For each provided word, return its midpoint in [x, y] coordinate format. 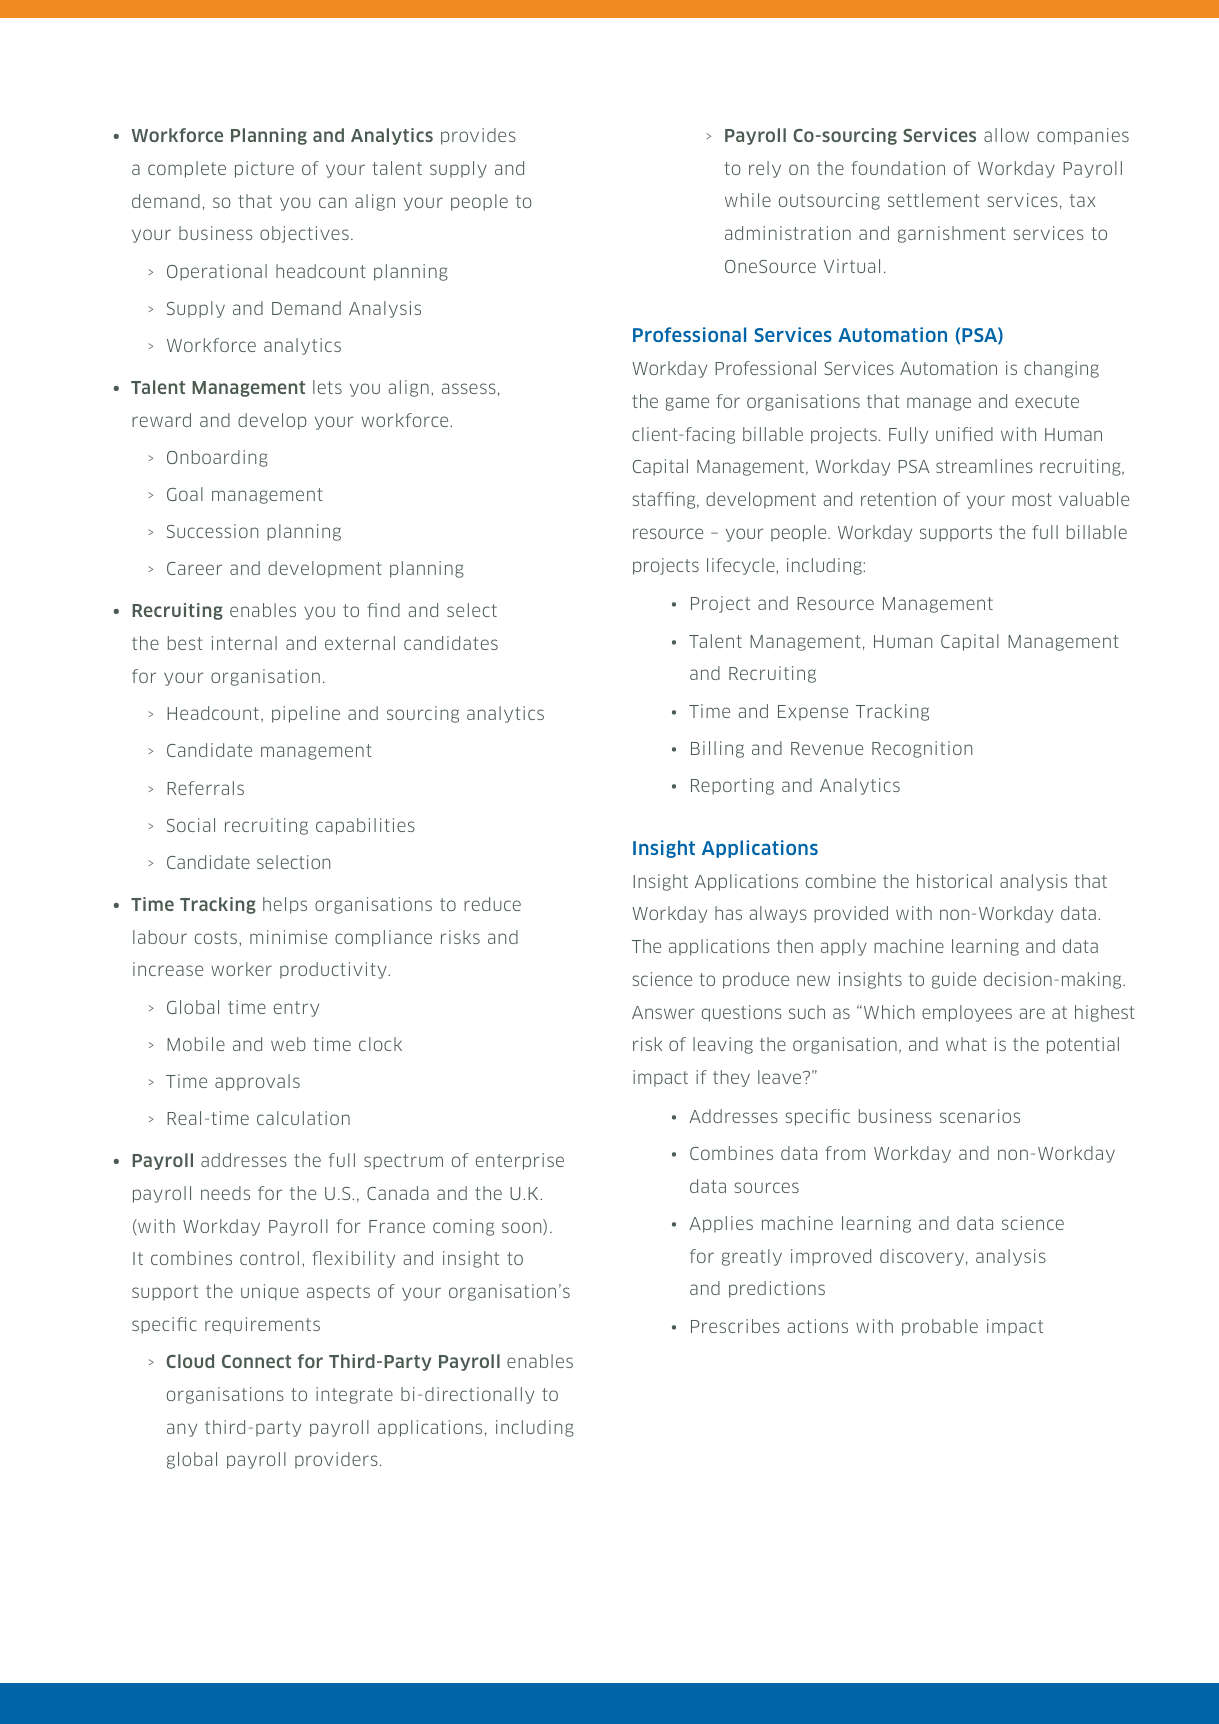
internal [244, 643]
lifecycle [742, 566]
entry [296, 1009]
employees [967, 1013]
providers [336, 1460]
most [1032, 499]
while [748, 200]
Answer [663, 1012]
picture [264, 169]
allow [1006, 135]
